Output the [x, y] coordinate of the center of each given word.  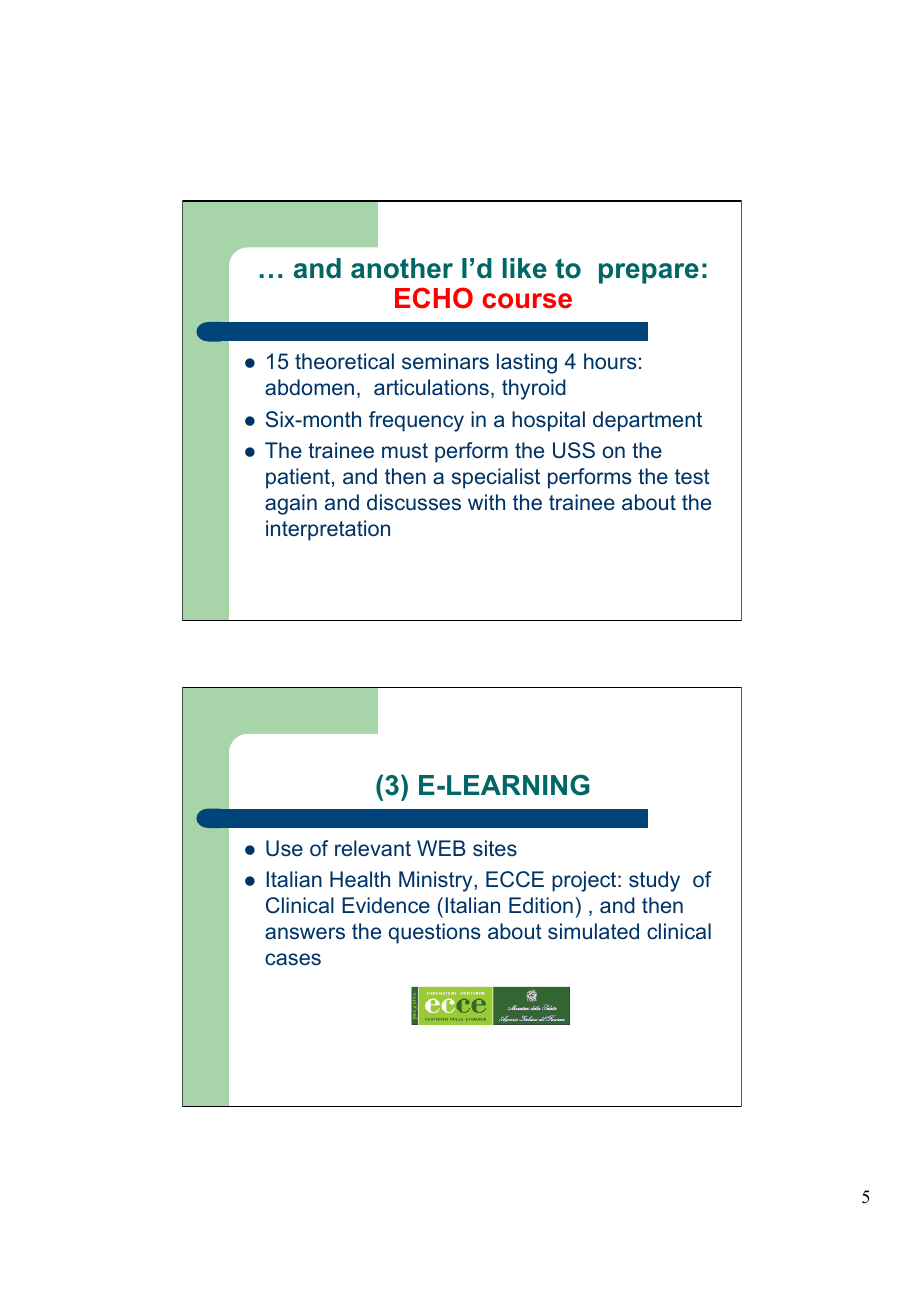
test [692, 477]
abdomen [309, 387]
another [402, 268]
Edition [541, 905]
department [647, 421]
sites [495, 848]
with [486, 502]
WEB [441, 848]
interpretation [328, 530]
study [654, 881]
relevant [373, 848]
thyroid [534, 389]
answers [305, 933]
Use [284, 848]
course [527, 301]
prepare [649, 273]
